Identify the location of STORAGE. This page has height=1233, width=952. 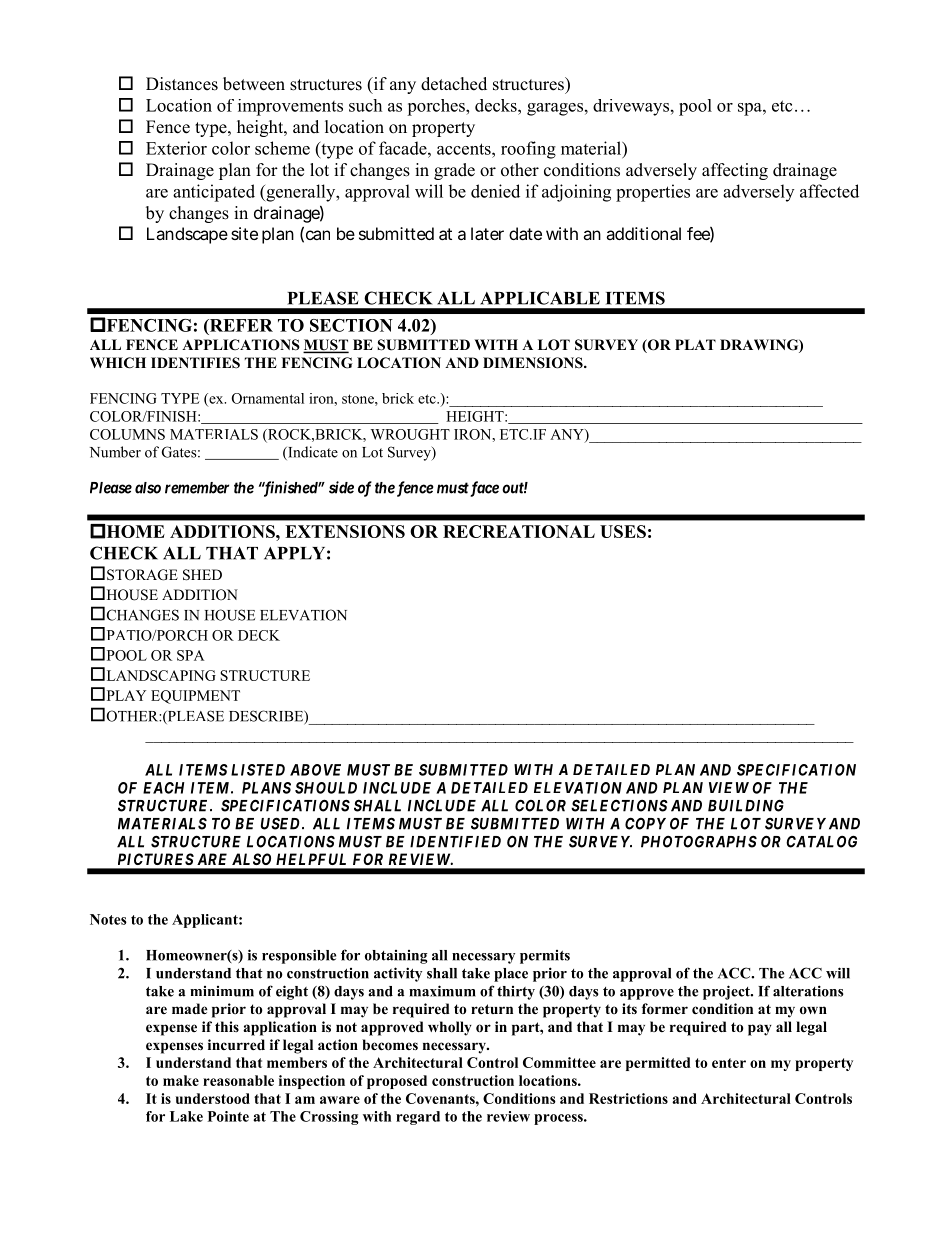
(142, 575).
